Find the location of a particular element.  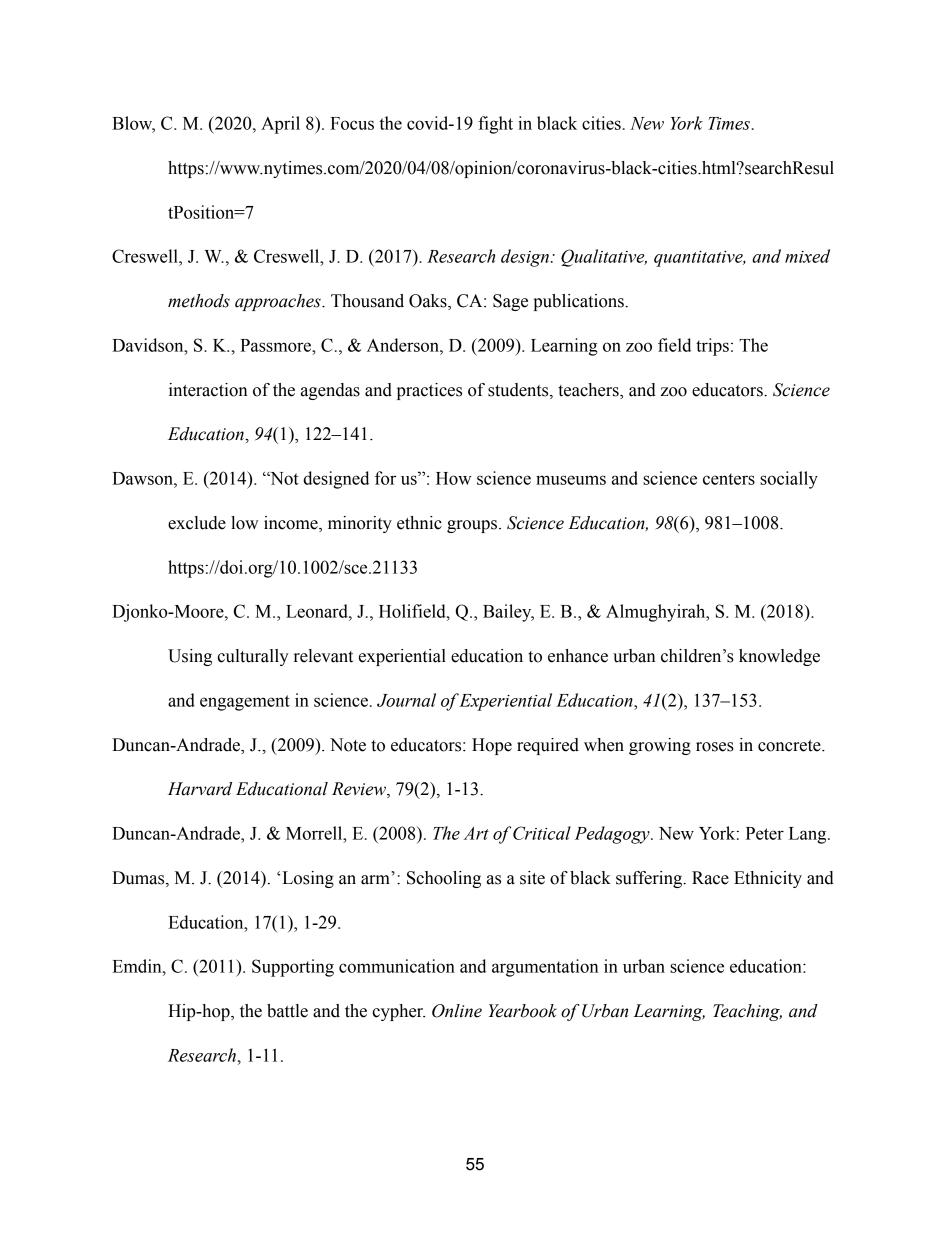

income is located at coordinates (292, 524).
